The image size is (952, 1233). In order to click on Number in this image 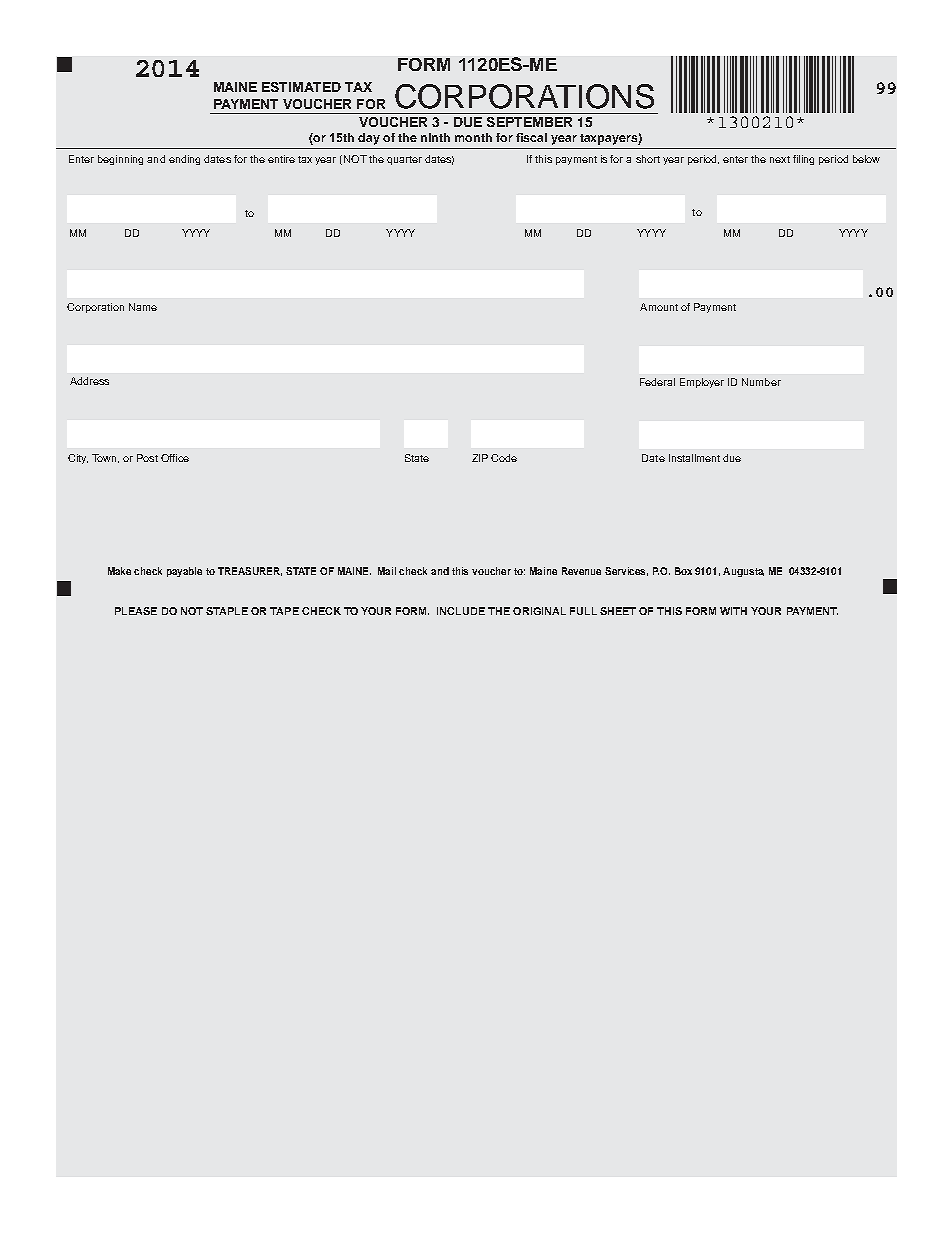, I will do `click(761, 382)`.
